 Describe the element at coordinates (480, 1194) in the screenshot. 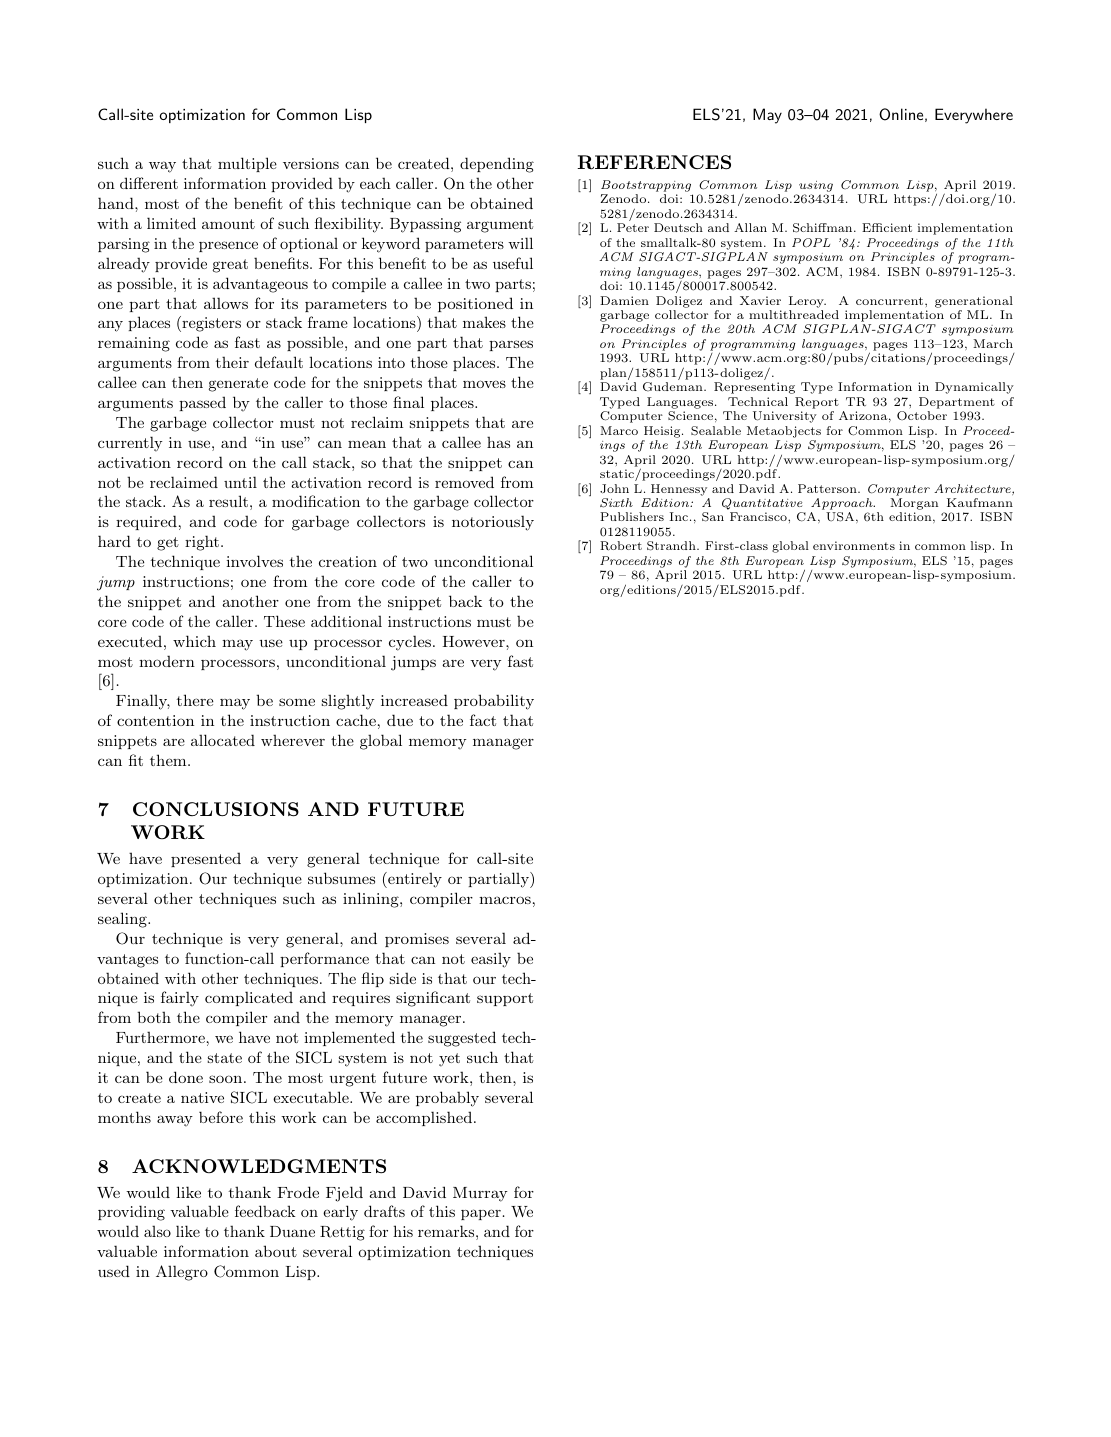

I see `Murray` at that location.
